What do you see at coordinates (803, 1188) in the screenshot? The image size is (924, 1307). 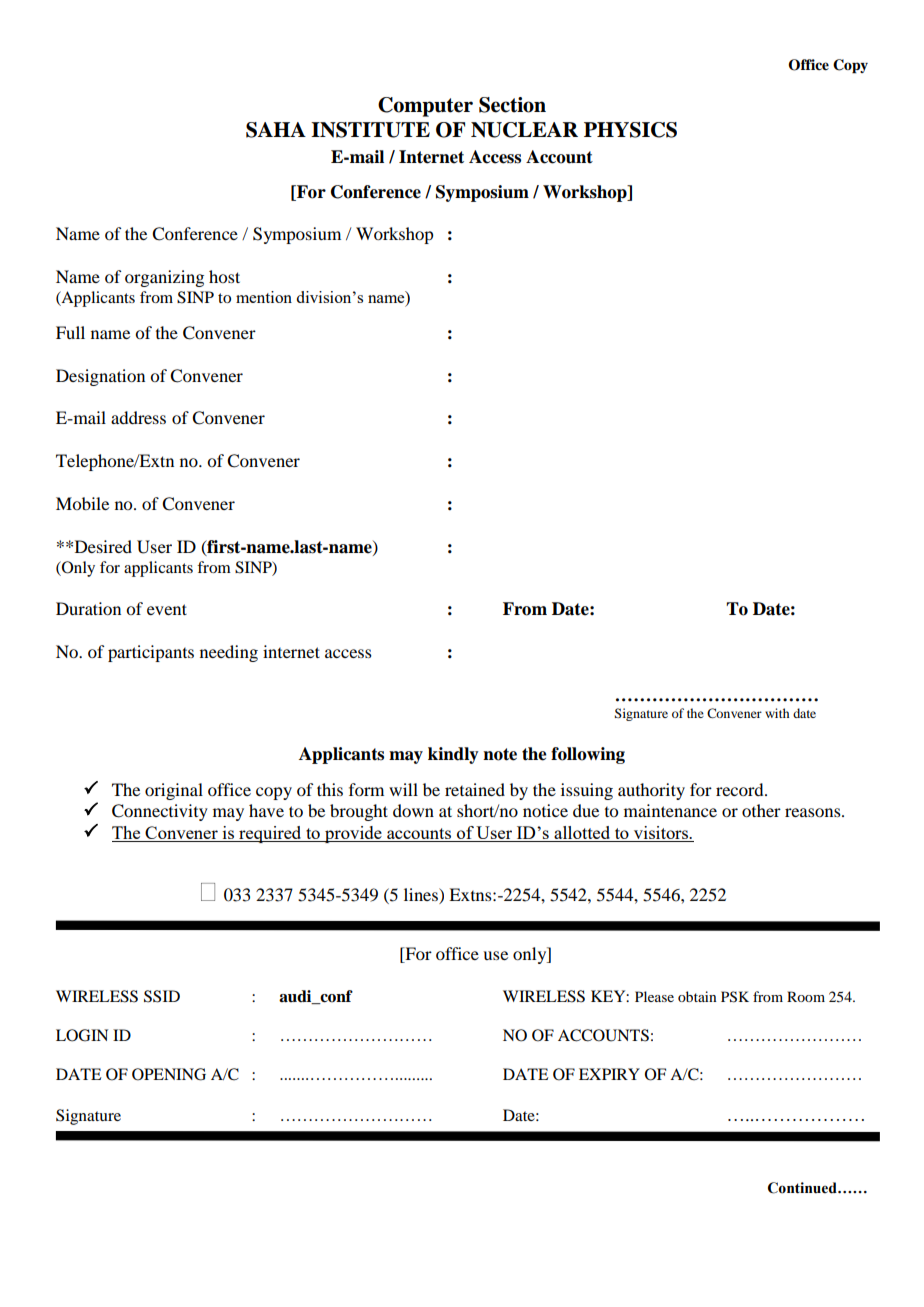 I see `Continued` at bounding box center [803, 1188].
